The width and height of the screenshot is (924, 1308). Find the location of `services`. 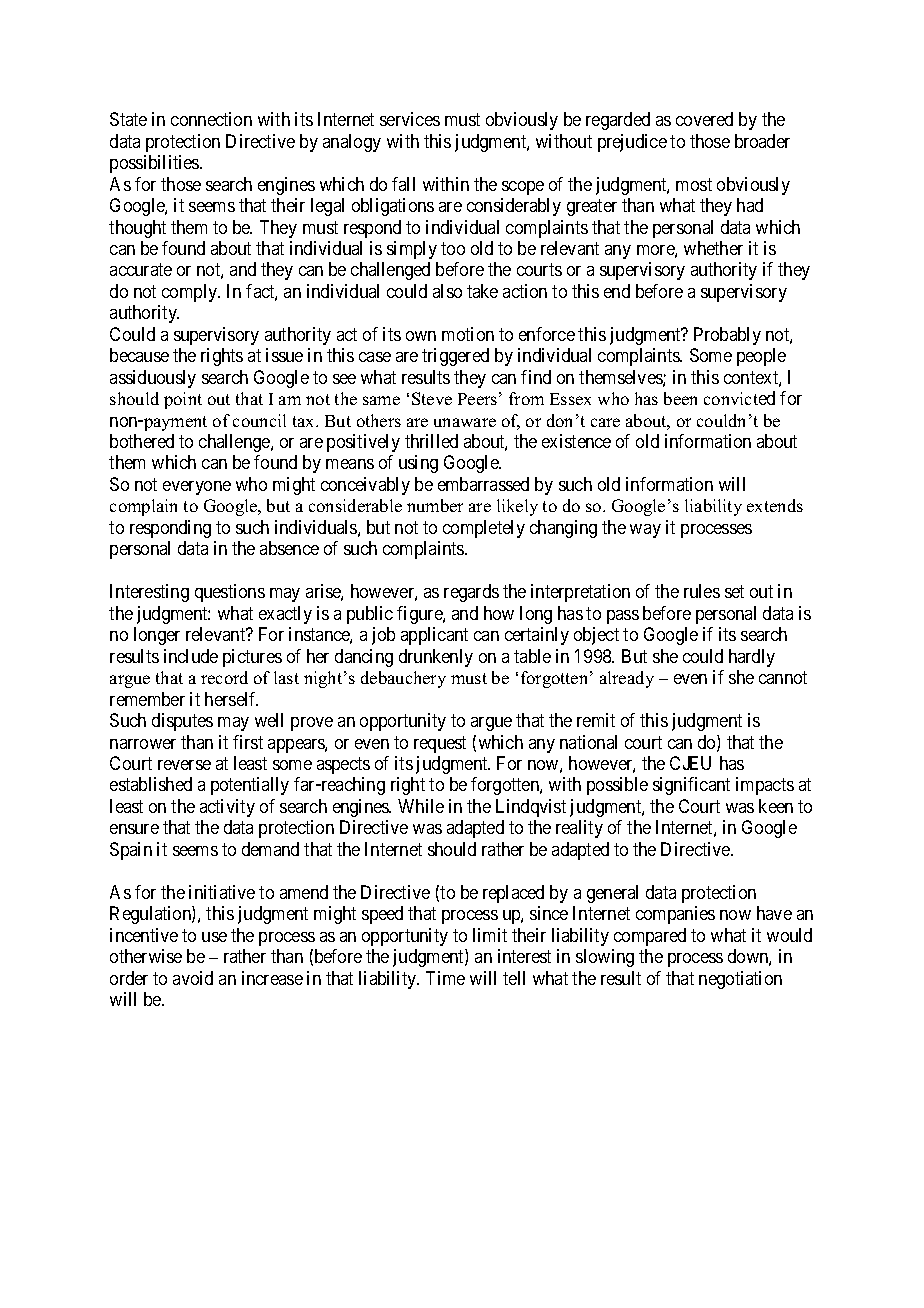

services is located at coordinates (410, 119).
